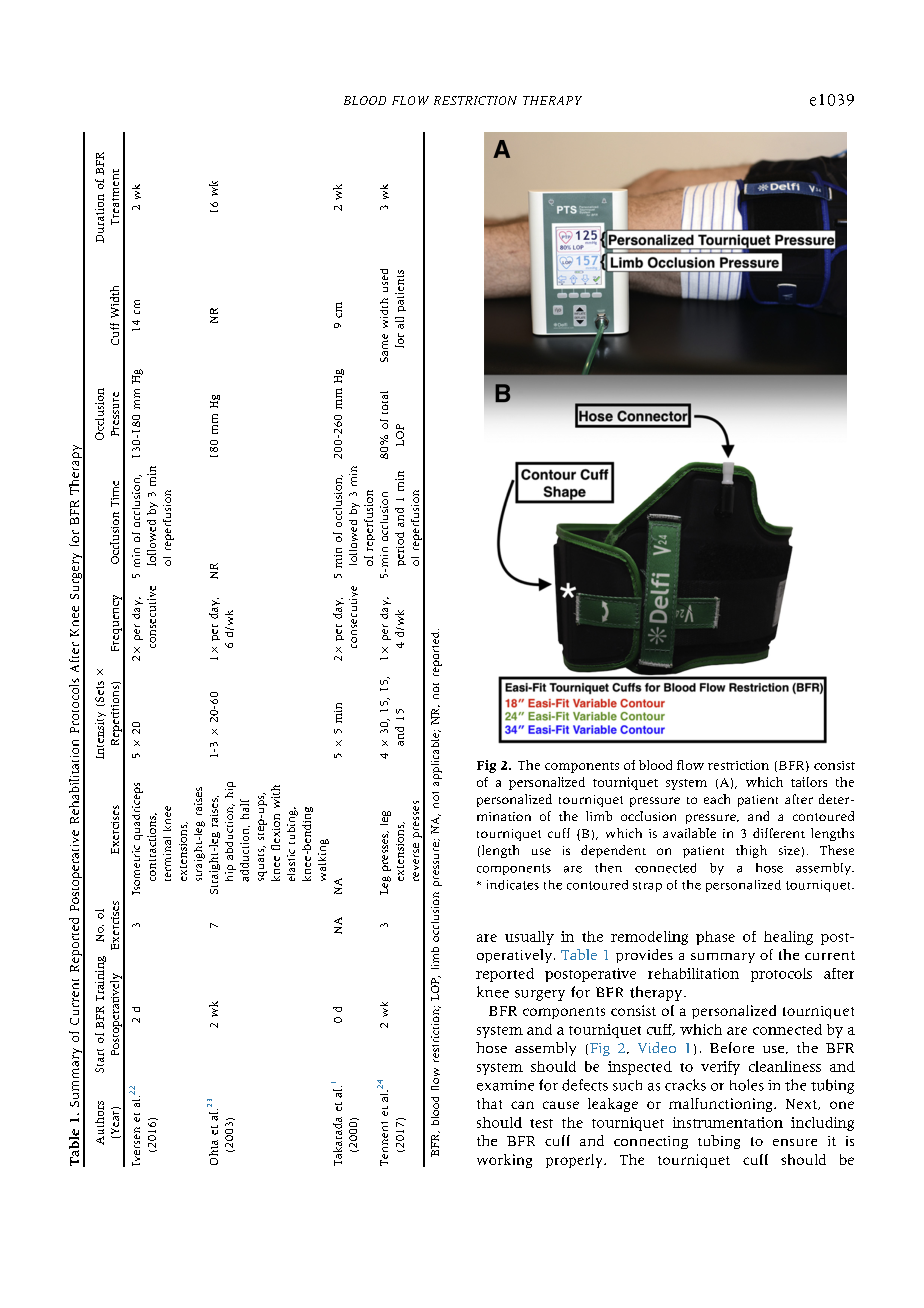 Image resolution: width=924 pixels, height=1308 pixels. I want to click on healing, so click(788, 938).
